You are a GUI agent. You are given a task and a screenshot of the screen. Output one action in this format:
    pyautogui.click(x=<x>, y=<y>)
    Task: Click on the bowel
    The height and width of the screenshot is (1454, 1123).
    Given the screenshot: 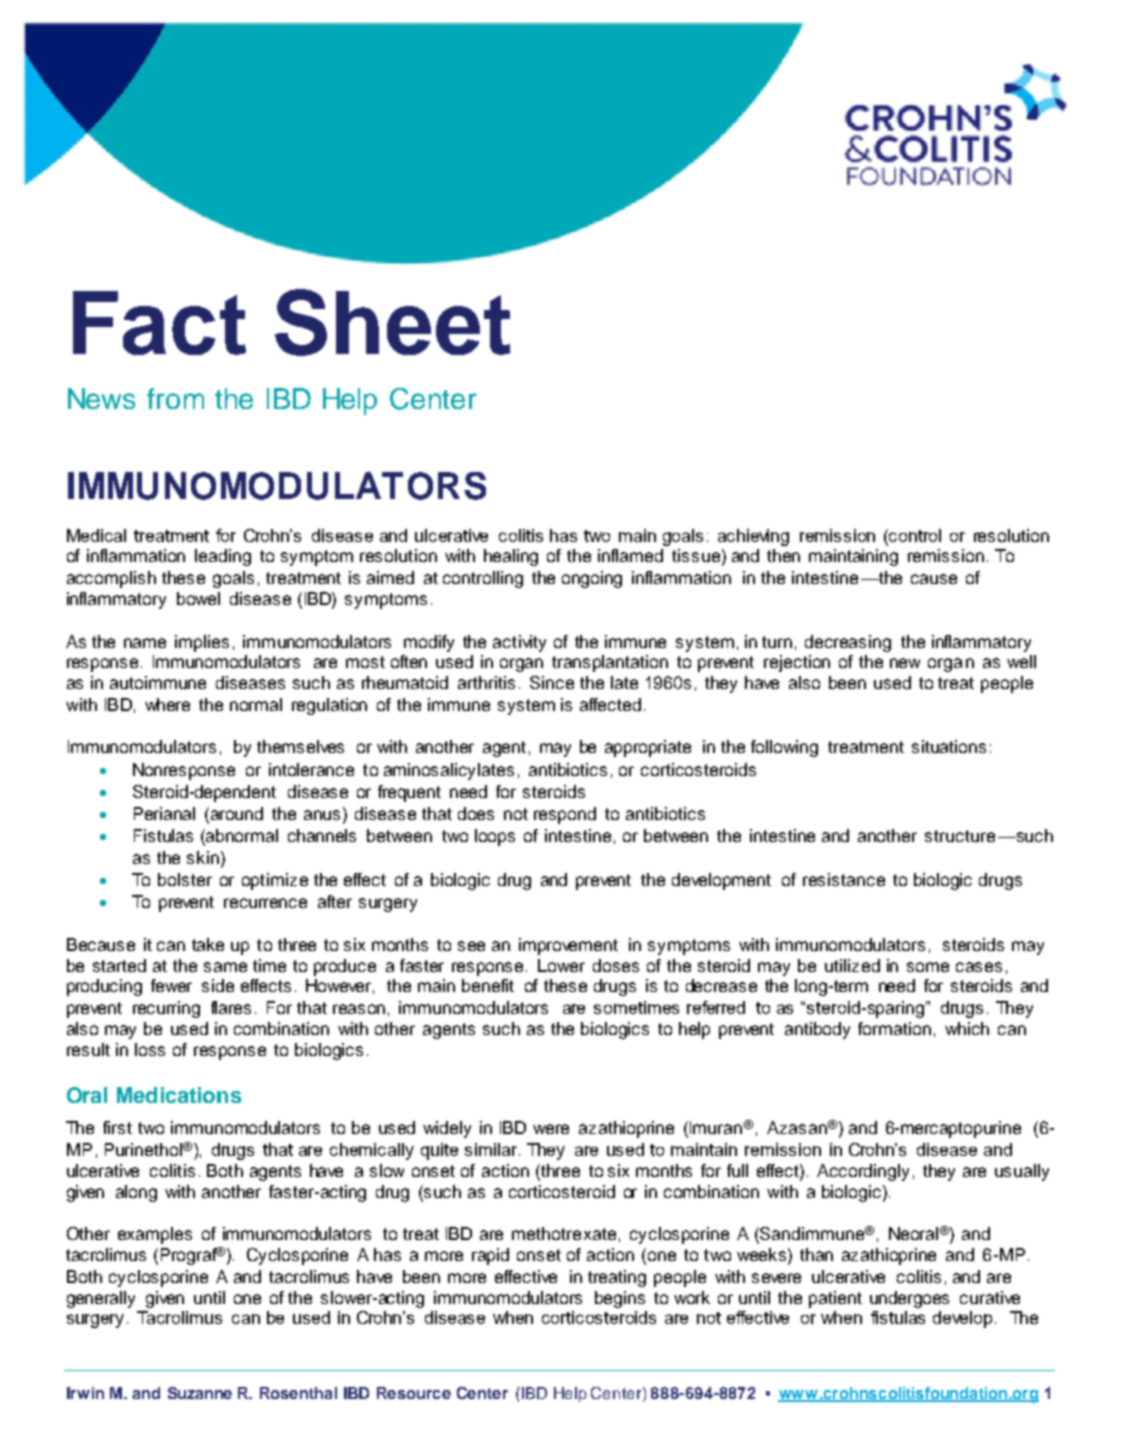 What is the action you would take?
    pyautogui.click(x=198, y=598)
